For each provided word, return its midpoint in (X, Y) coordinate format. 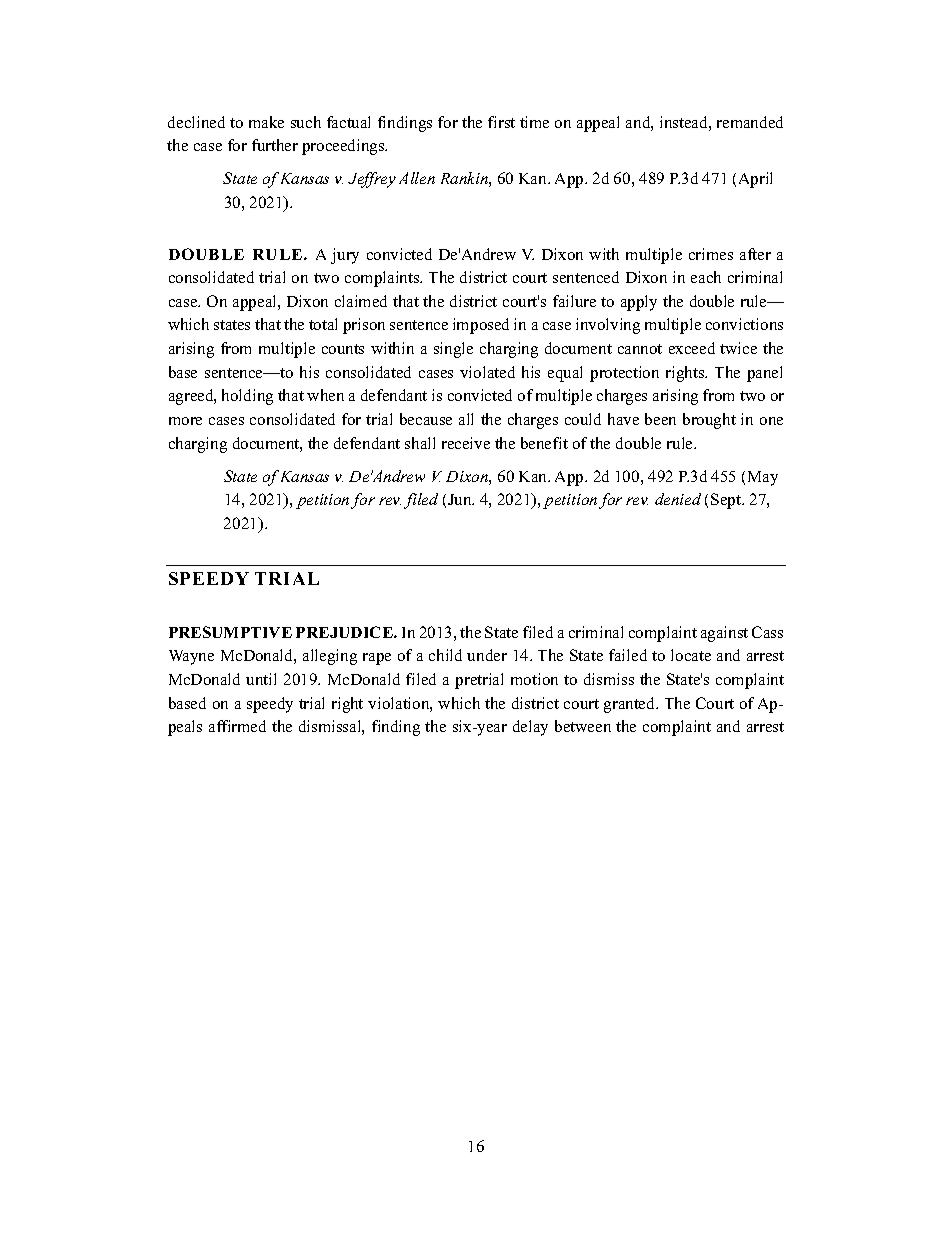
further (275, 145)
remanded (750, 122)
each (706, 277)
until (261, 679)
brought (709, 421)
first (501, 122)
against (724, 634)
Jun (461, 499)
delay (530, 728)
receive (466, 443)
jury (345, 256)
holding (247, 397)
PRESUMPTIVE (230, 632)
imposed (481, 326)
